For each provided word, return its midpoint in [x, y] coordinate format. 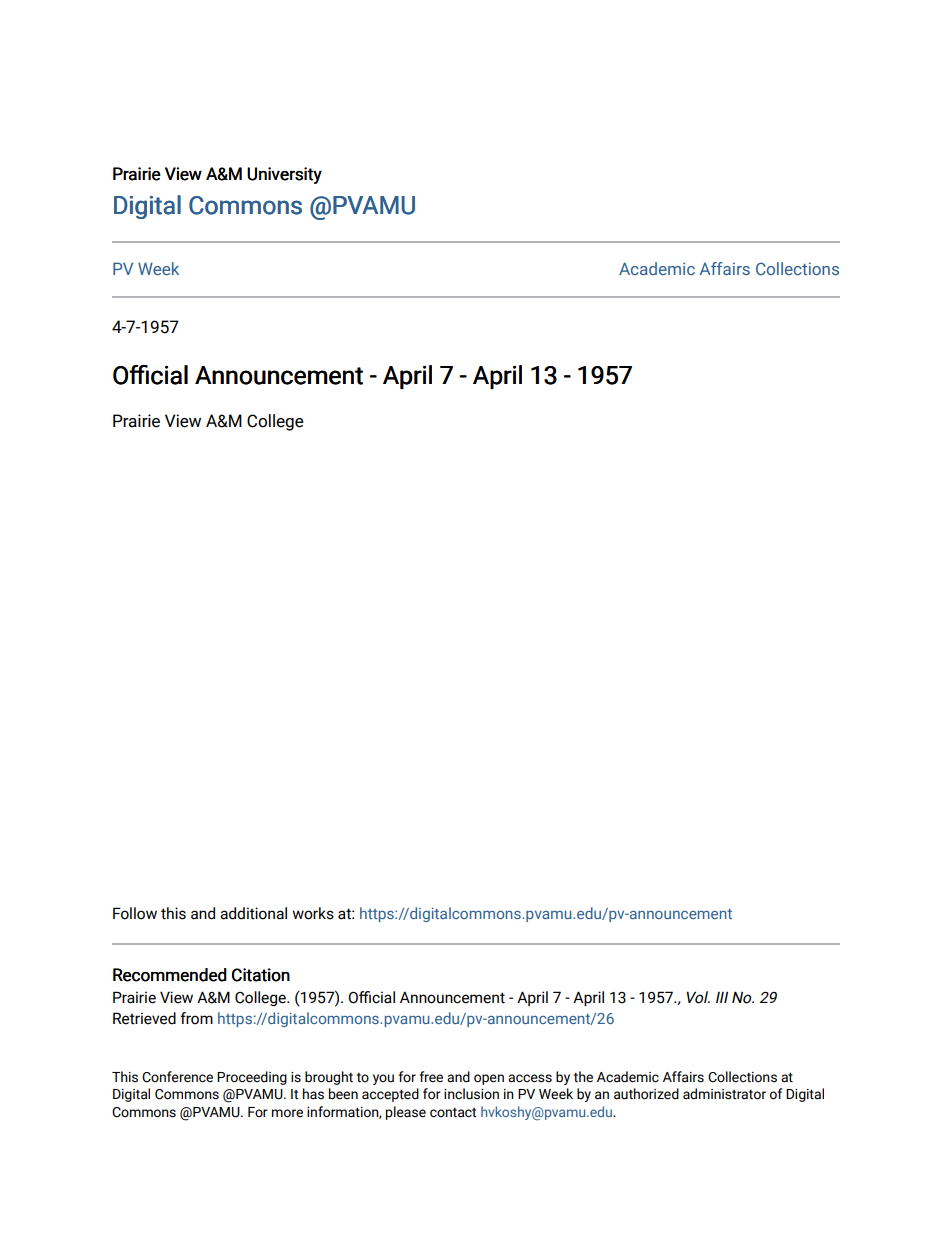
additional [253, 913]
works [313, 913]
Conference [177, 1077]
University [284, 175]
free [431, 1077]
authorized [646, 1094]
